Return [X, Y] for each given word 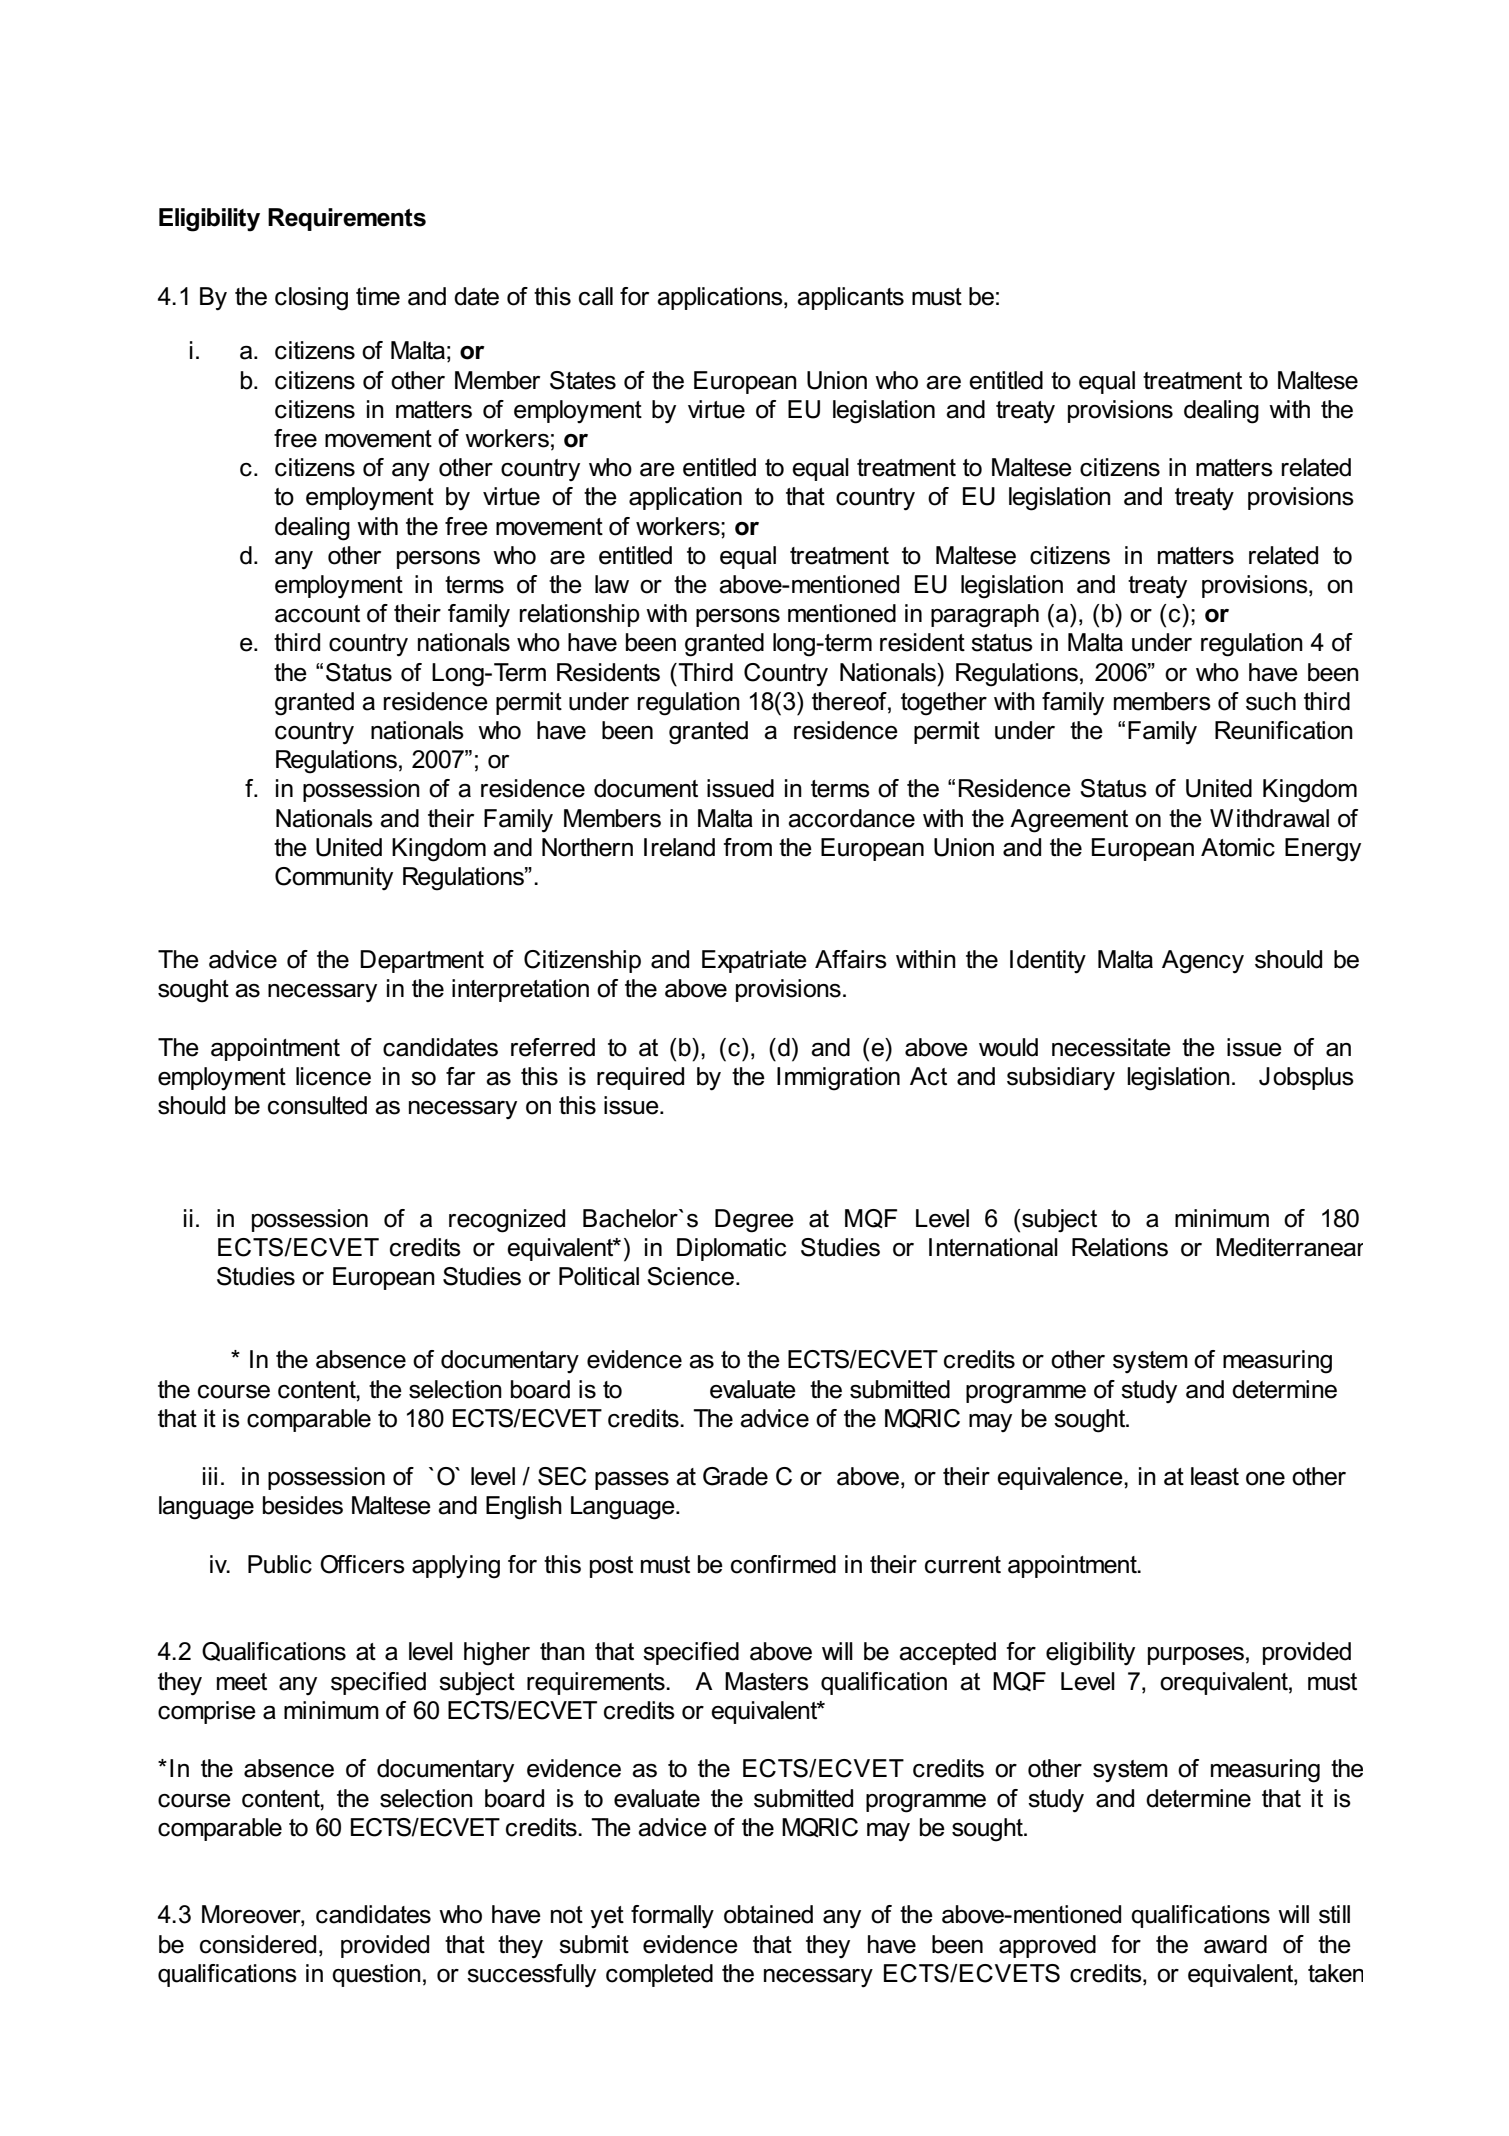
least [1215, 1476]
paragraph [985, 616]
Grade [735, 1476]
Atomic [1238, 847]
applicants [850, 298]
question [376, 1975]
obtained [768, 1914]
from [747, 847]
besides [303, 1505]
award [1235, 1944]
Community [334, 878]
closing [311, 299]
